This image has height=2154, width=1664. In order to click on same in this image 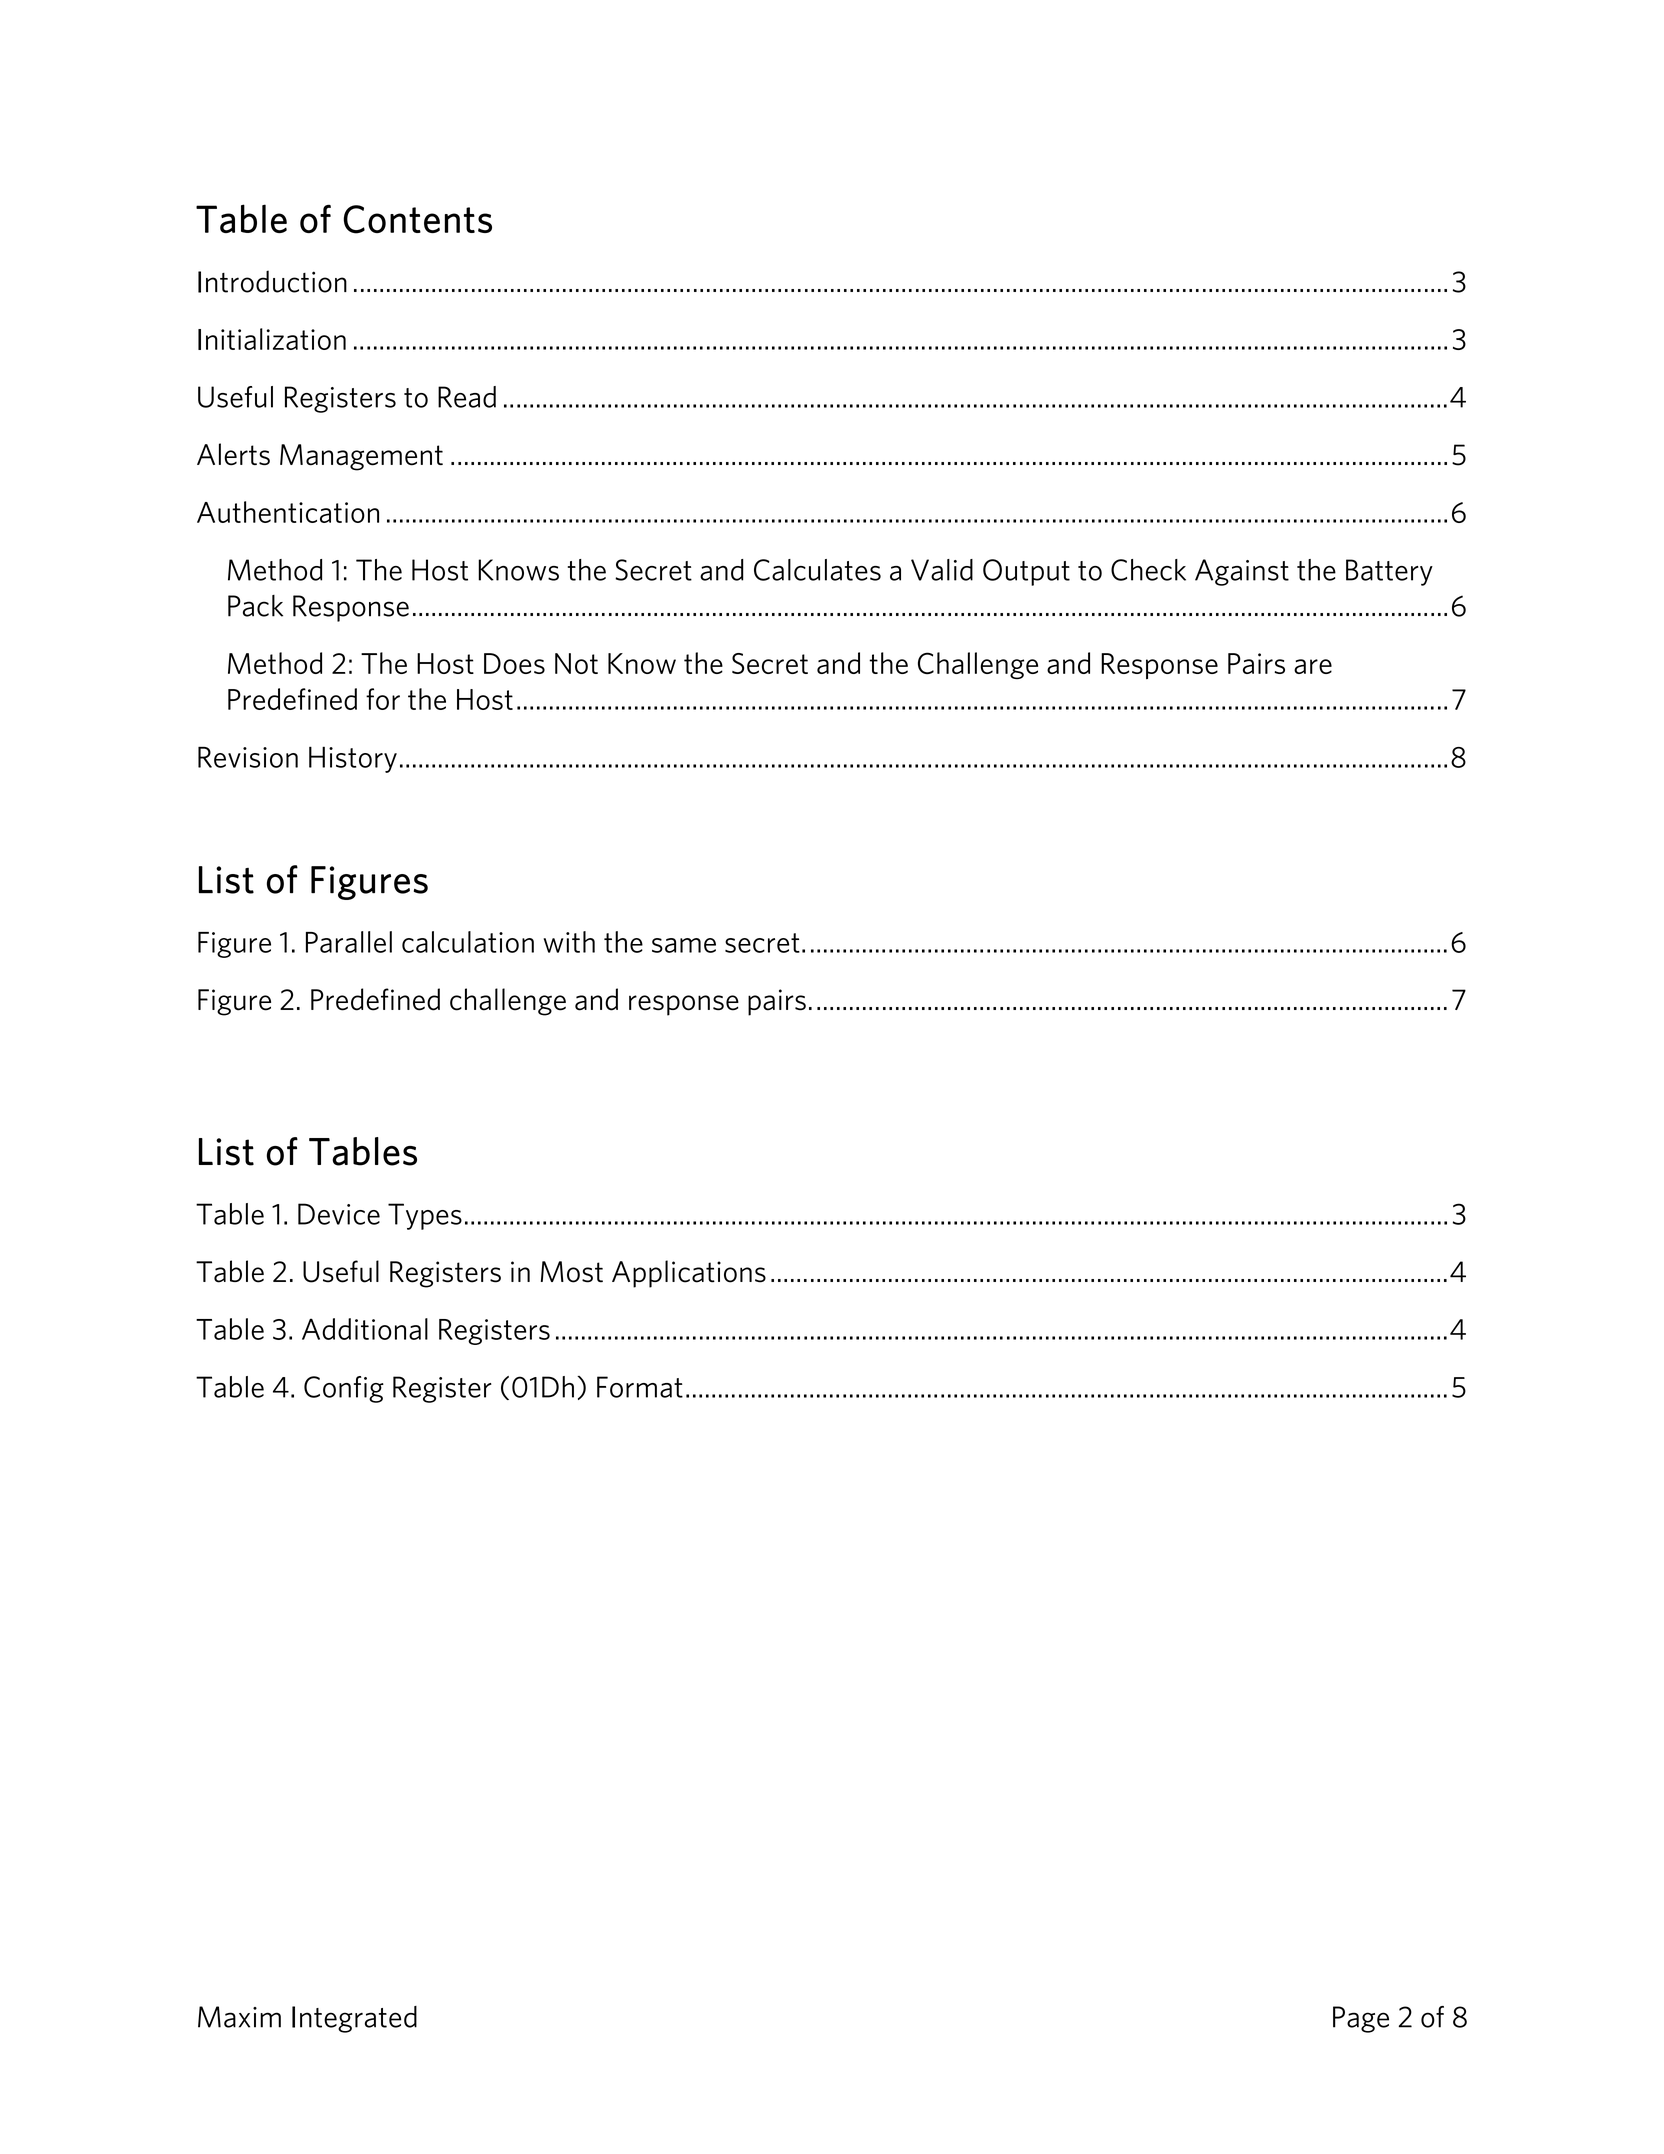, I will do `click(684, 945)`.
